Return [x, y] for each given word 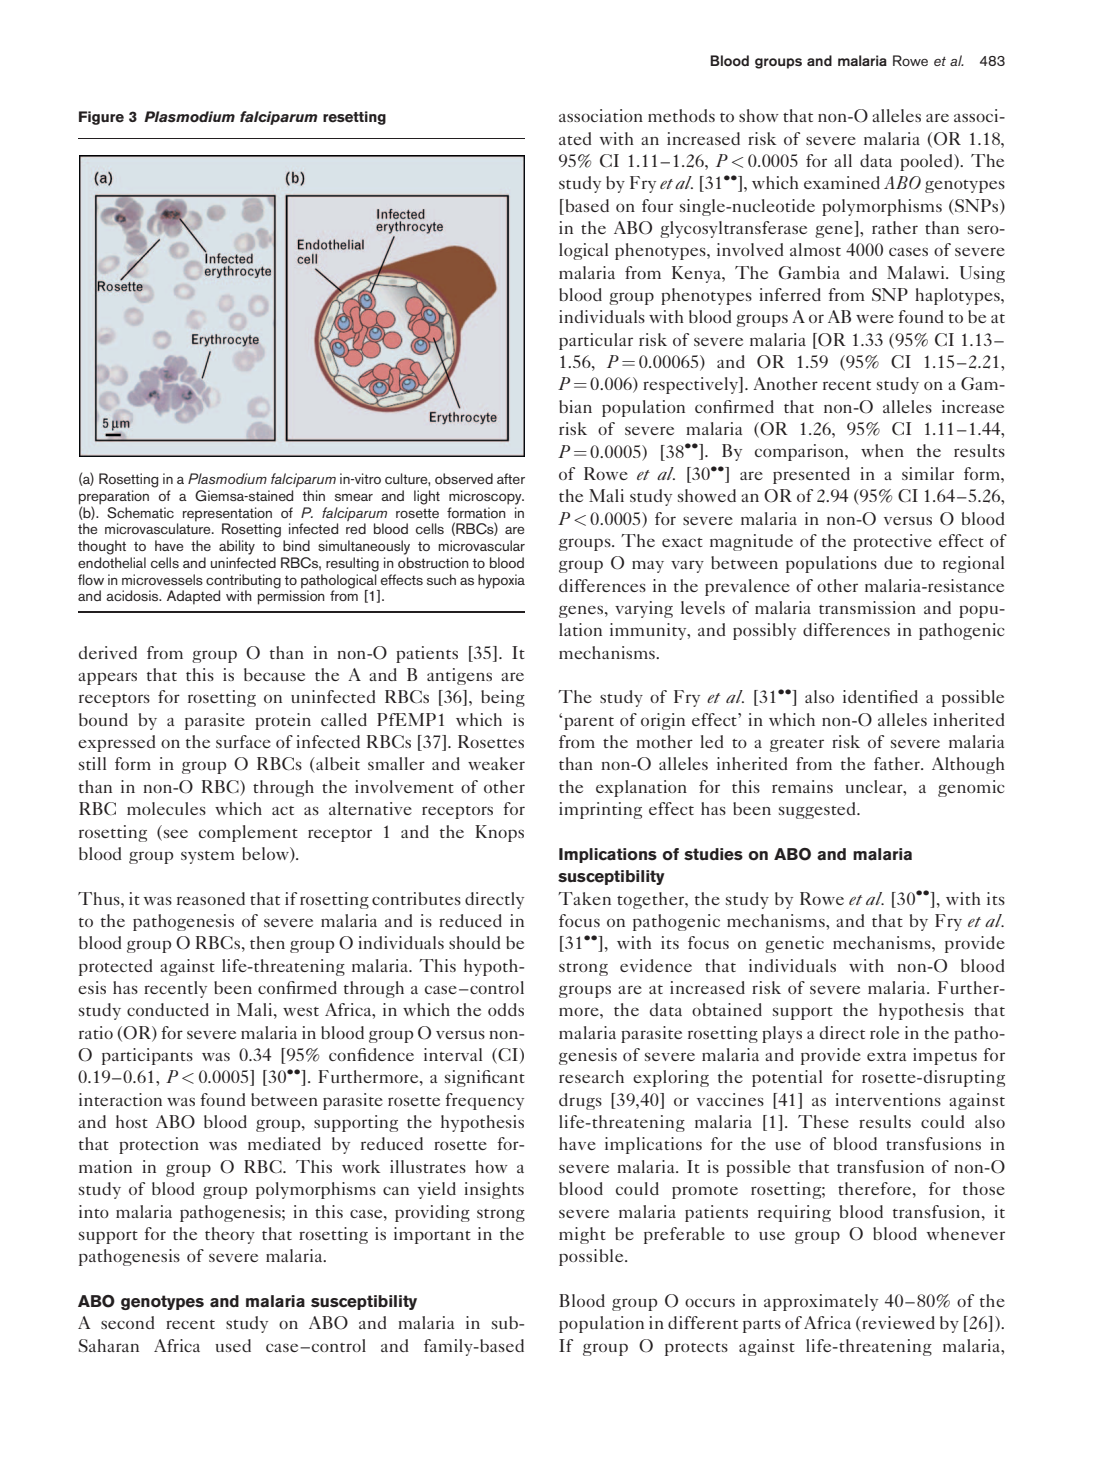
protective [892, 542]
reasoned [211, 898]
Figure [101, 118]
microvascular [482, 545]
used [233, 1345]
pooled [927, 162]
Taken [584, 898]
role [884, 1032]
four [657, 205]
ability [237, 547]
